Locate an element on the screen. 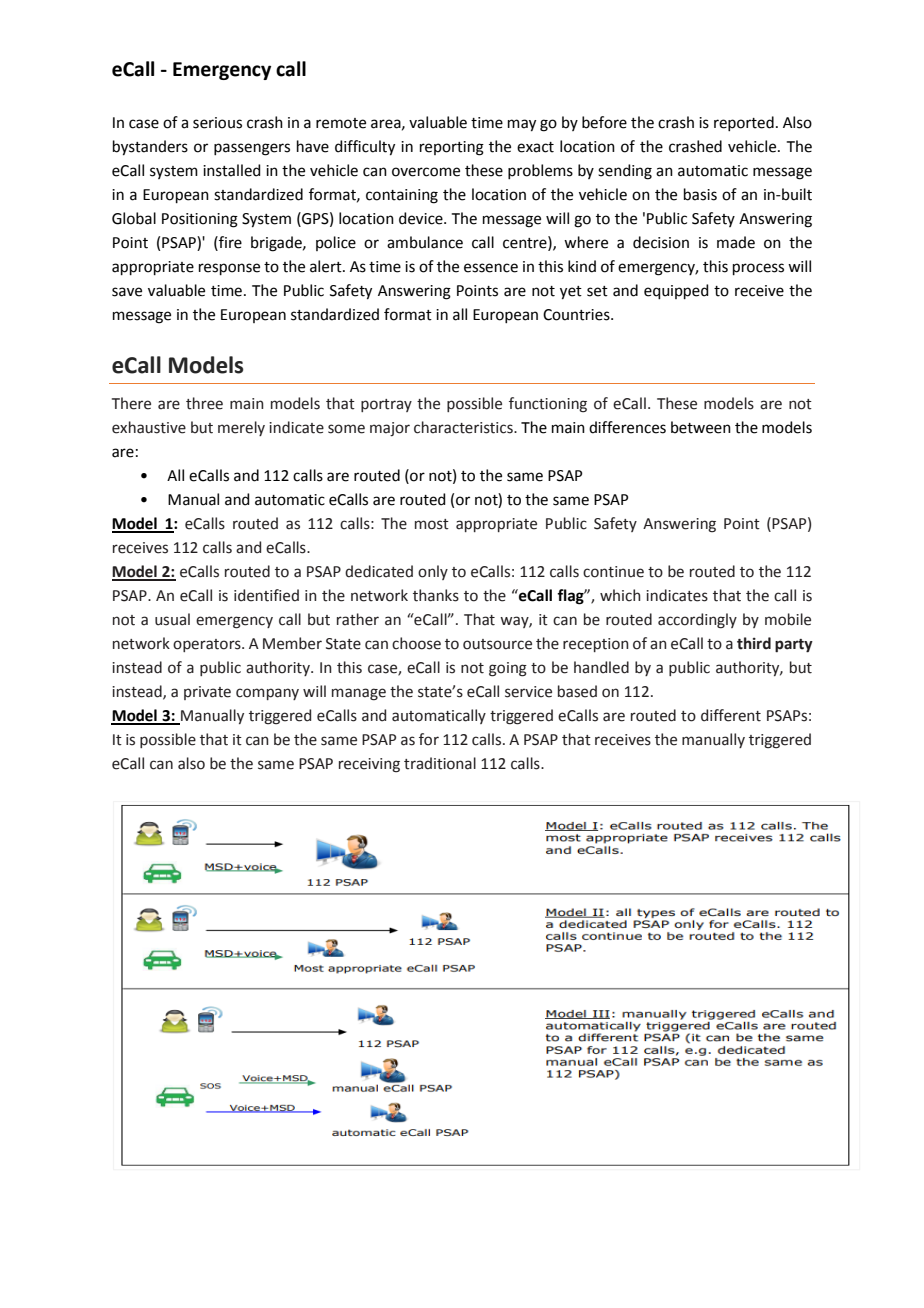  different is located at coordinates (731, 715).
